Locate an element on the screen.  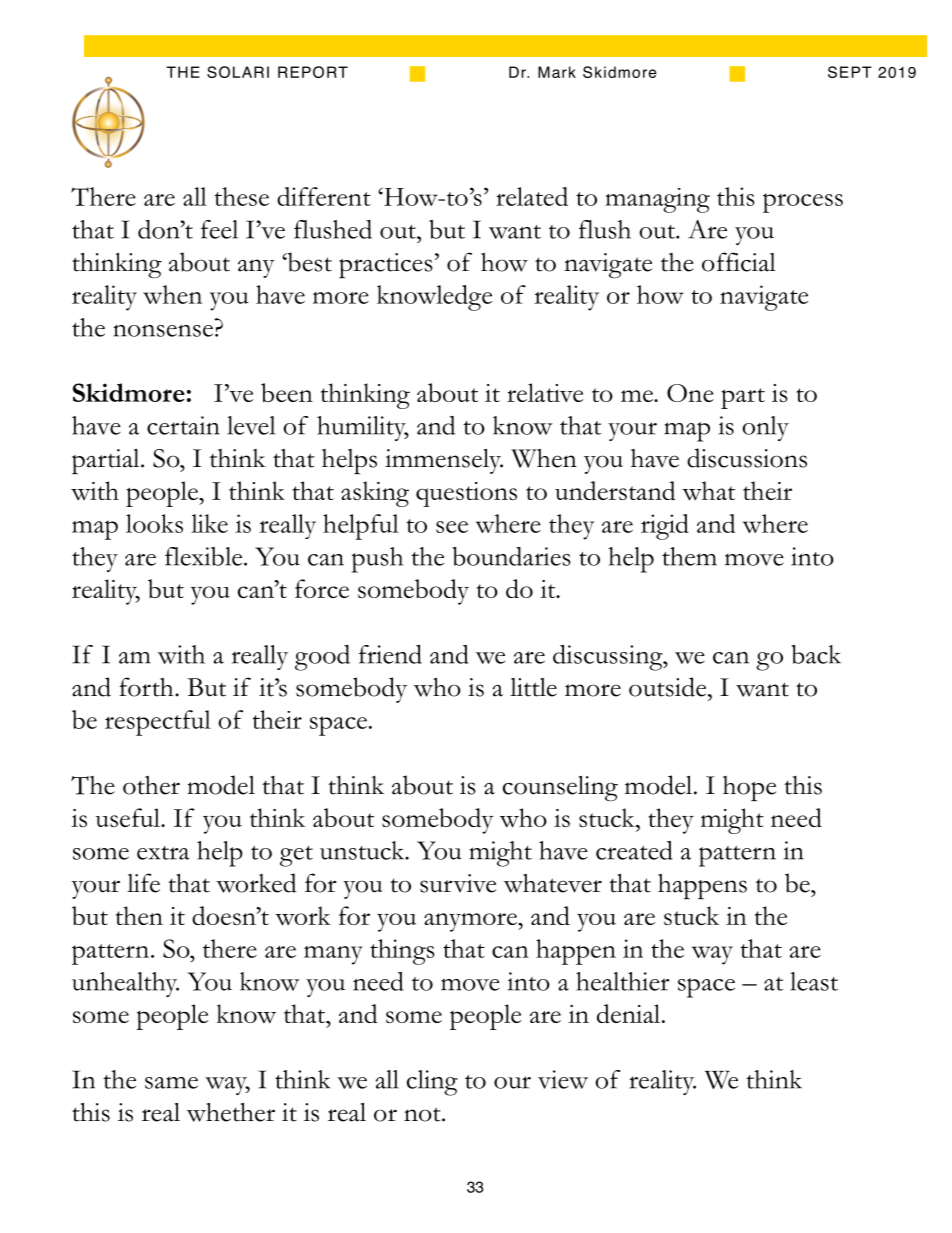
Mark is located at coordinates (557, 72).
